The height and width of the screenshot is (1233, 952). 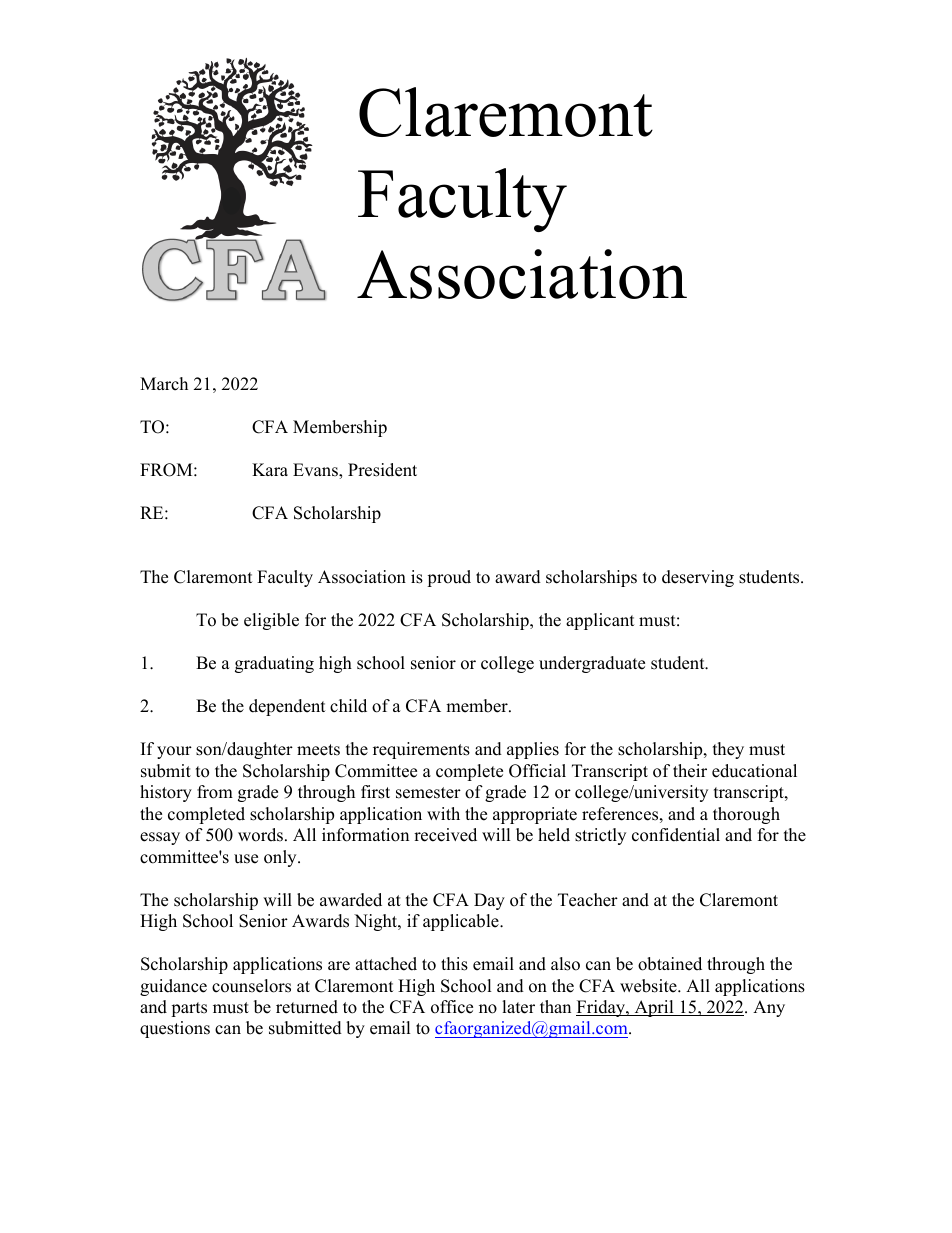 I want to click on applicant, so click(x=600, y=621).
